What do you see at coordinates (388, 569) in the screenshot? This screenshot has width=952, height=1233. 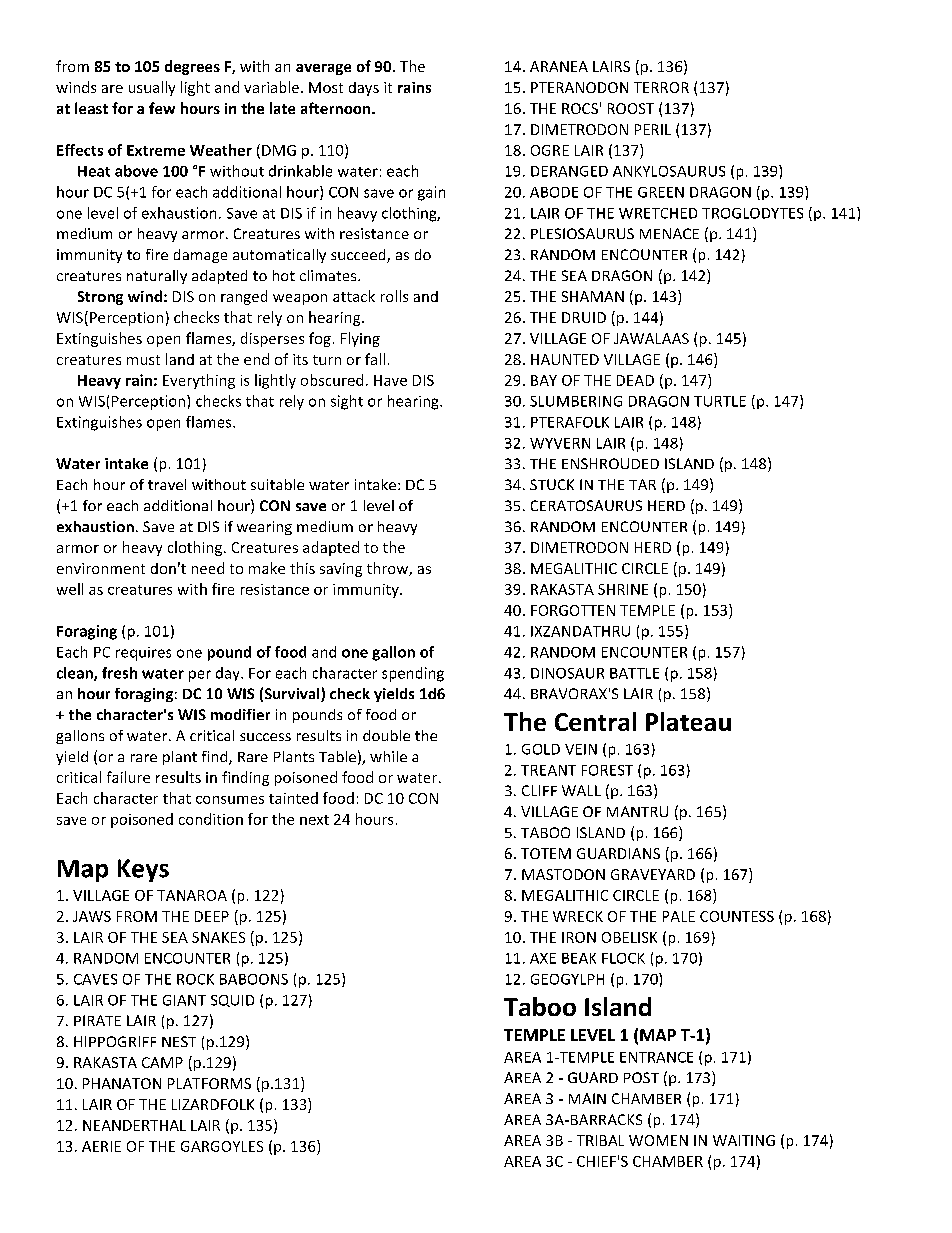 I see `throw` at bounding box center [388, 569].
